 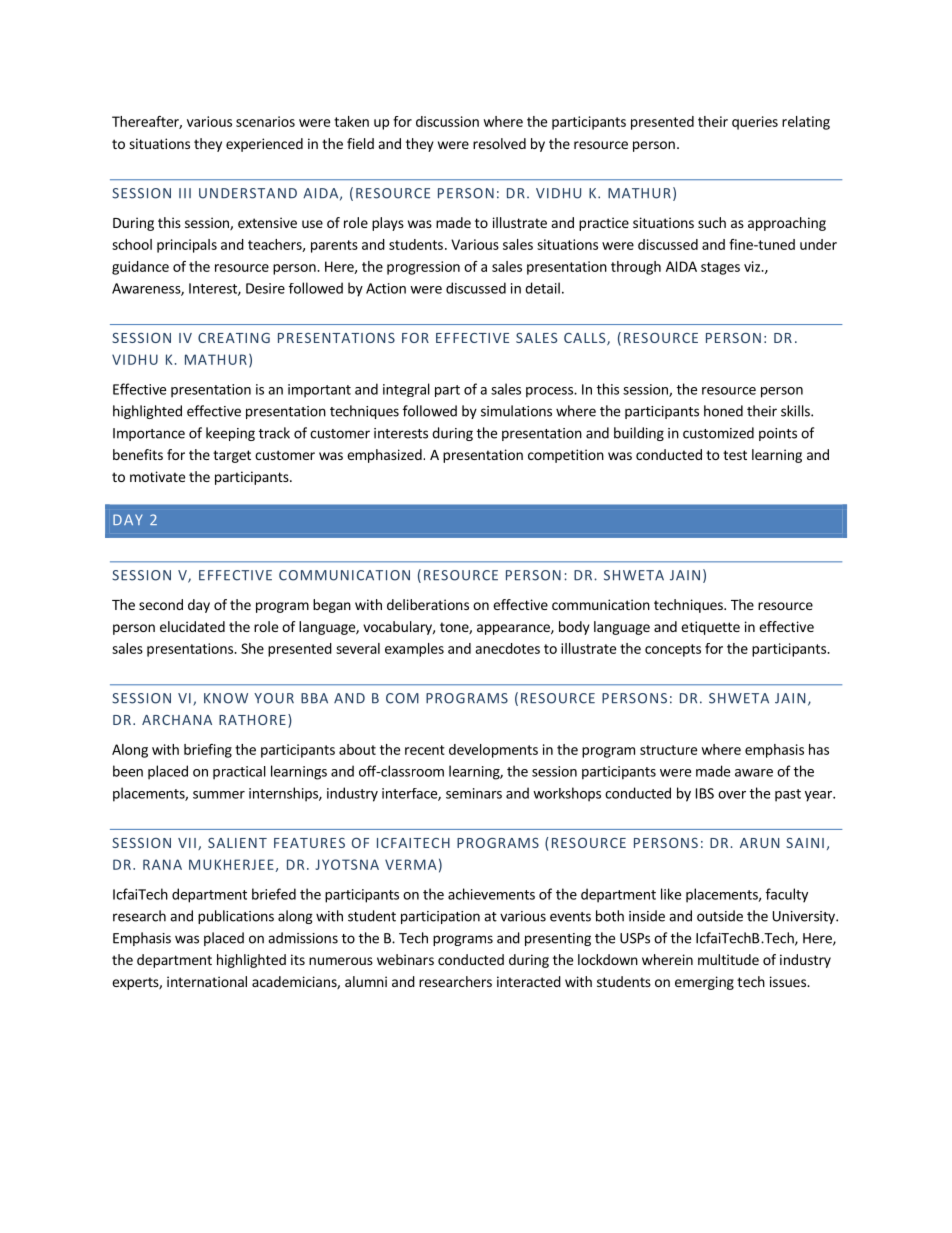 I want to click on CREATING, so click(x=234, y=338).
